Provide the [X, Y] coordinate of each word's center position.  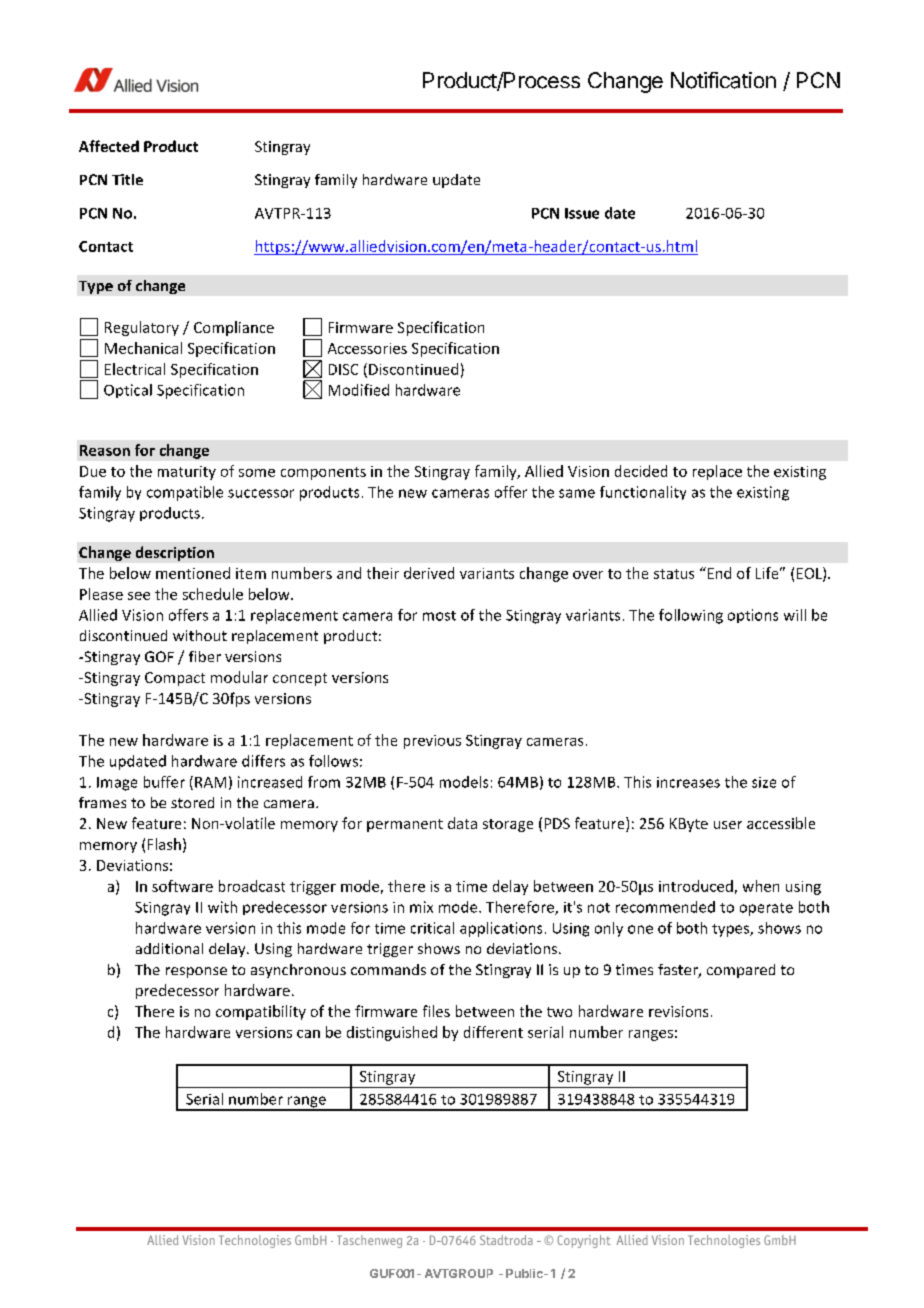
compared [741, 971]
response [196, 972]
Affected [109, 146]
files [436, 1011]
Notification [723, 80]
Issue [582, 213]
